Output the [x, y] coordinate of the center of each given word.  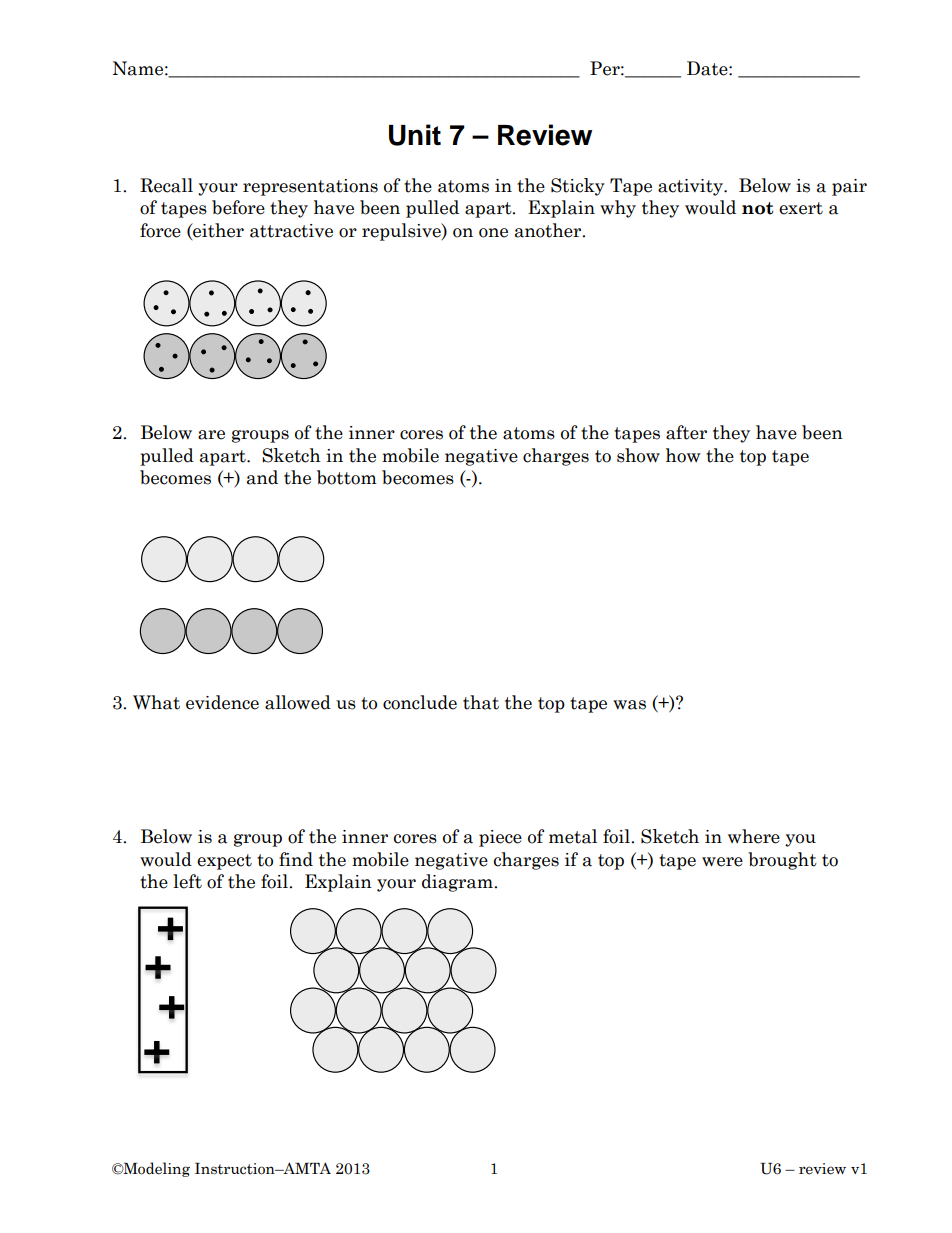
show [638, 455]
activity [691, 187]
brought [782, 861]
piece [500, 838]
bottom [347, 477]
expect [224, 862]
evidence [222, 702]
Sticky [578, 187]
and [262, 477]
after [686, 432]
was [629, 705]
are [211, 435]
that [481, 702]
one [493, 233]
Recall [166, 185]
